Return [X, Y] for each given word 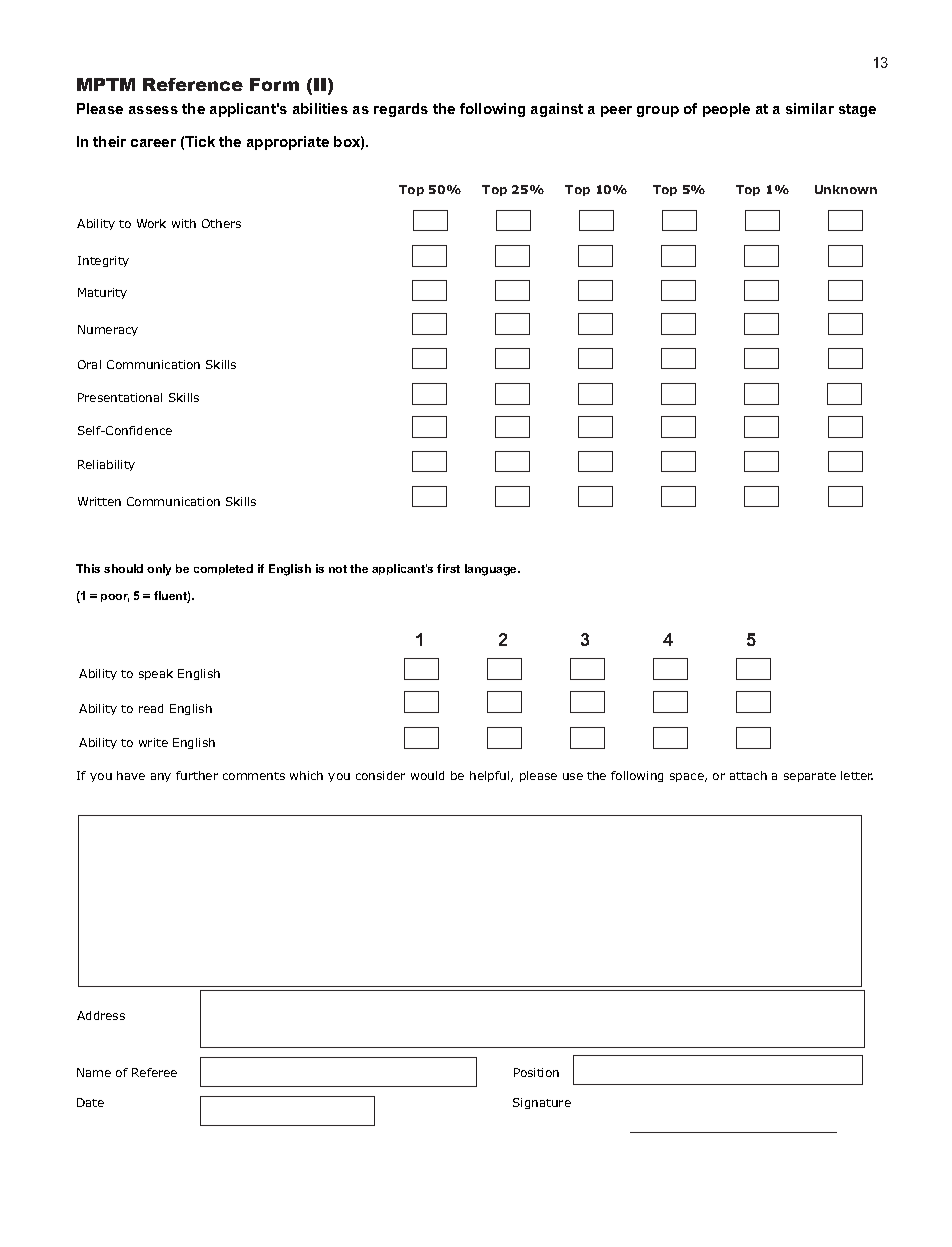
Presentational [120, 397]
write [153, 742]
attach [748, 775]
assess [153, 110]
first [448, 568]
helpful [491, 776]
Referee [154, 1072]
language [492, 570]
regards [401, 110]
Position [536, 1072]
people [726, 110]
